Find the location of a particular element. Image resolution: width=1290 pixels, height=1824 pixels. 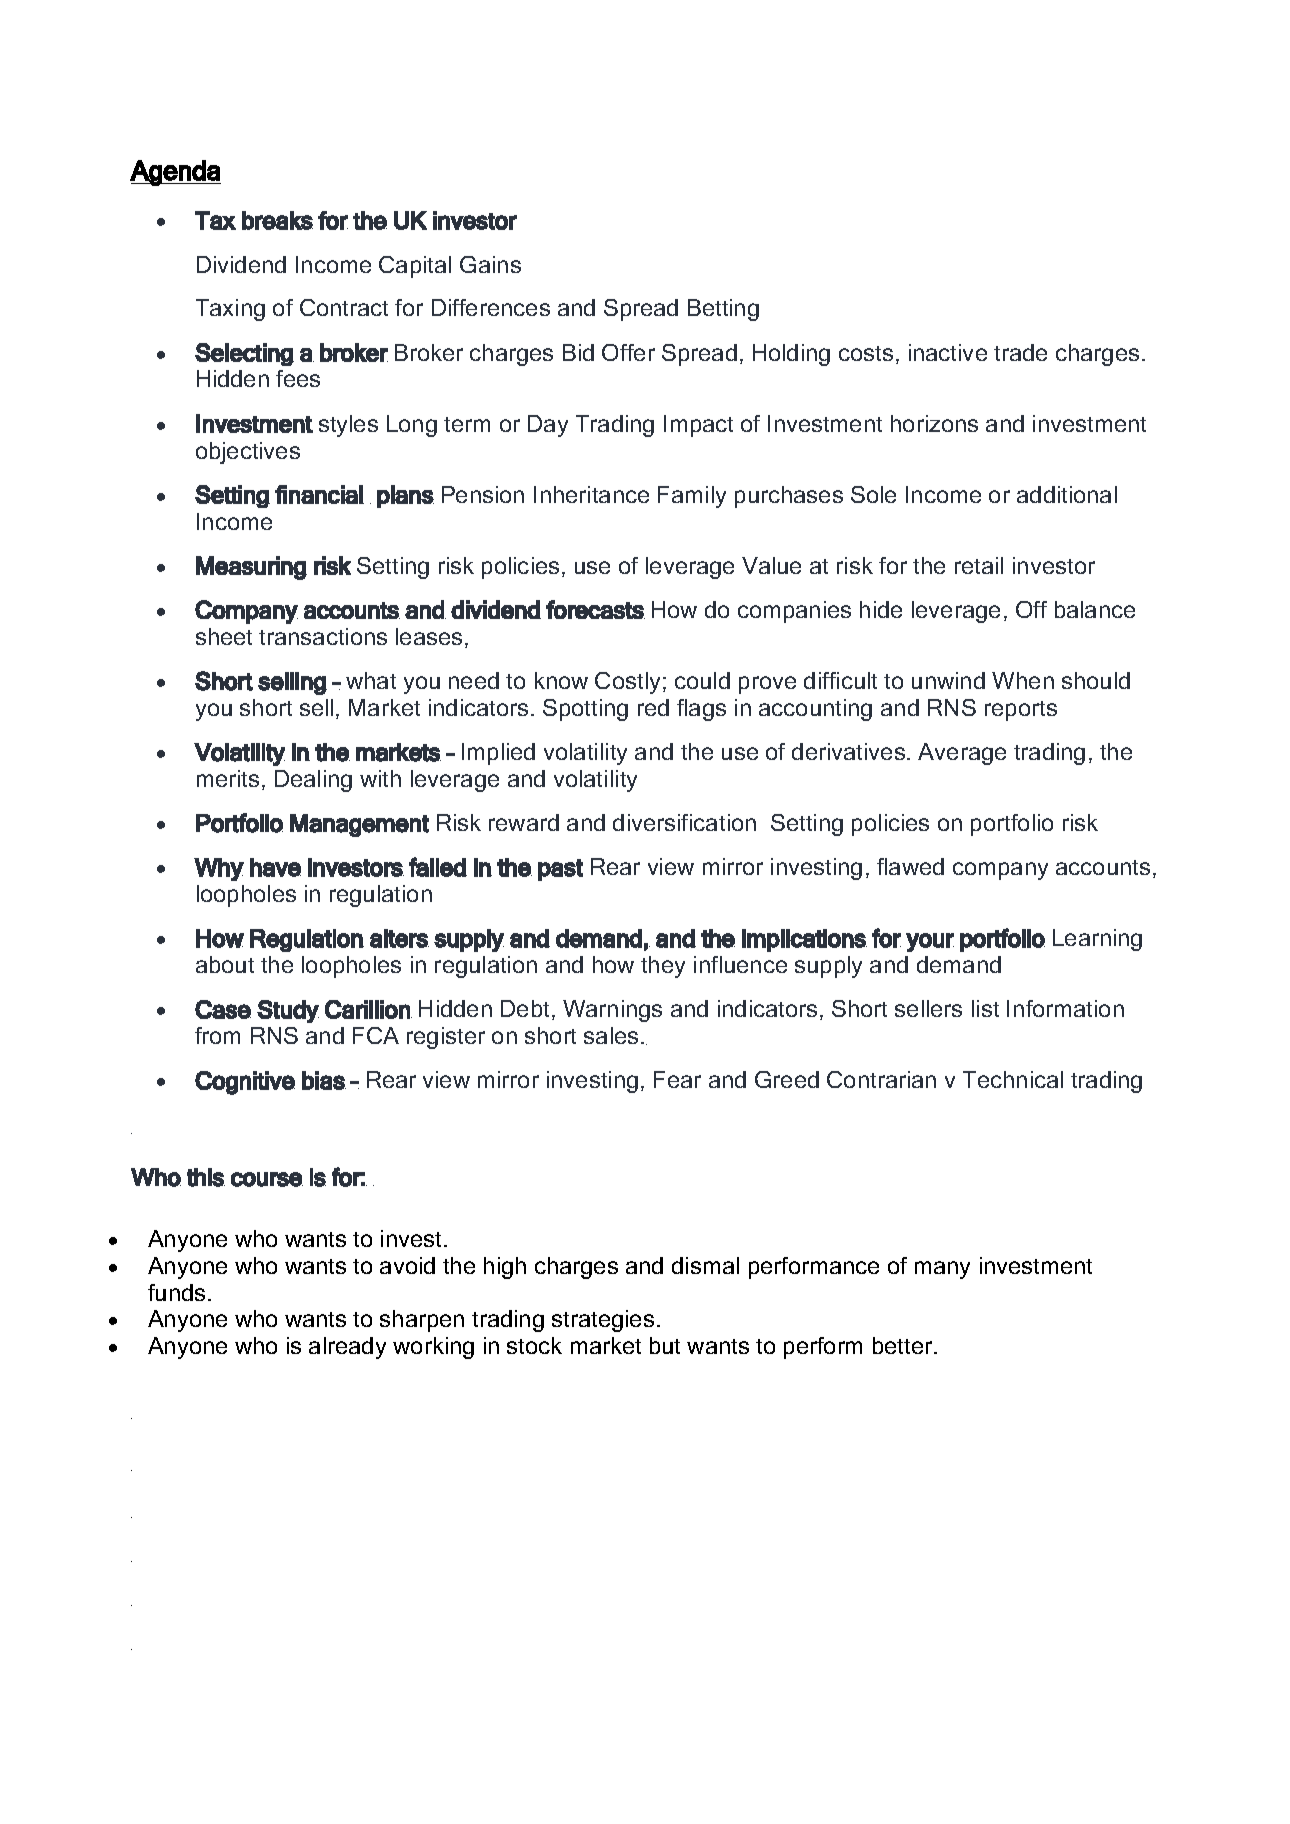

Average is located at coordinates (962, 754).
